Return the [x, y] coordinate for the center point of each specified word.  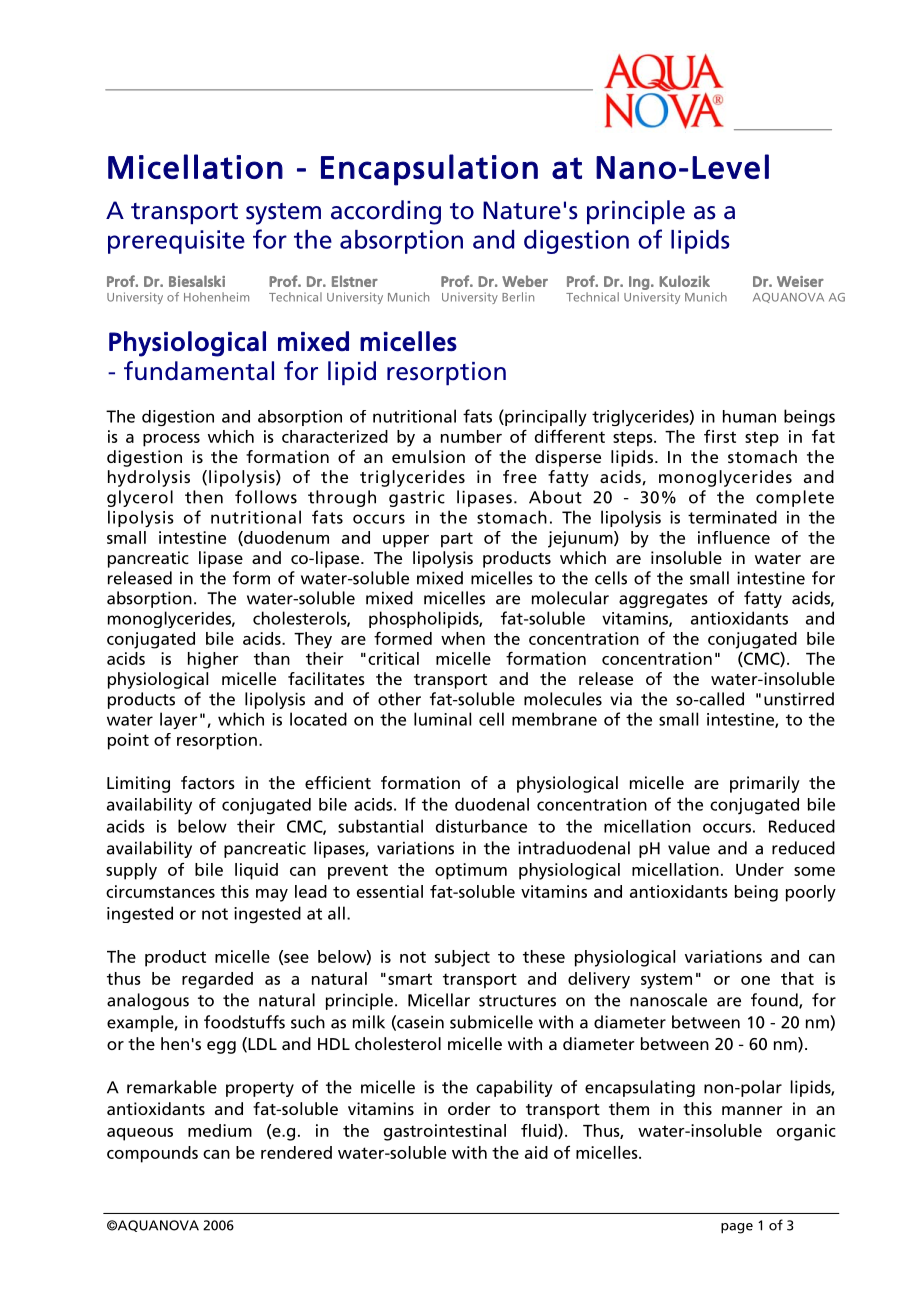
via [621, 699]
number [471, 436]
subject [462, 958]
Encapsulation [429, 170]
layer [179, 720]
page [737, 1228]
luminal [442, 719]
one [755, 980]
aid [536, 1152]
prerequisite [176, 242]
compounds [152, 1154]
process [171, 440]
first [720, 436]
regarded [217, 980]
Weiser [800, 281]
